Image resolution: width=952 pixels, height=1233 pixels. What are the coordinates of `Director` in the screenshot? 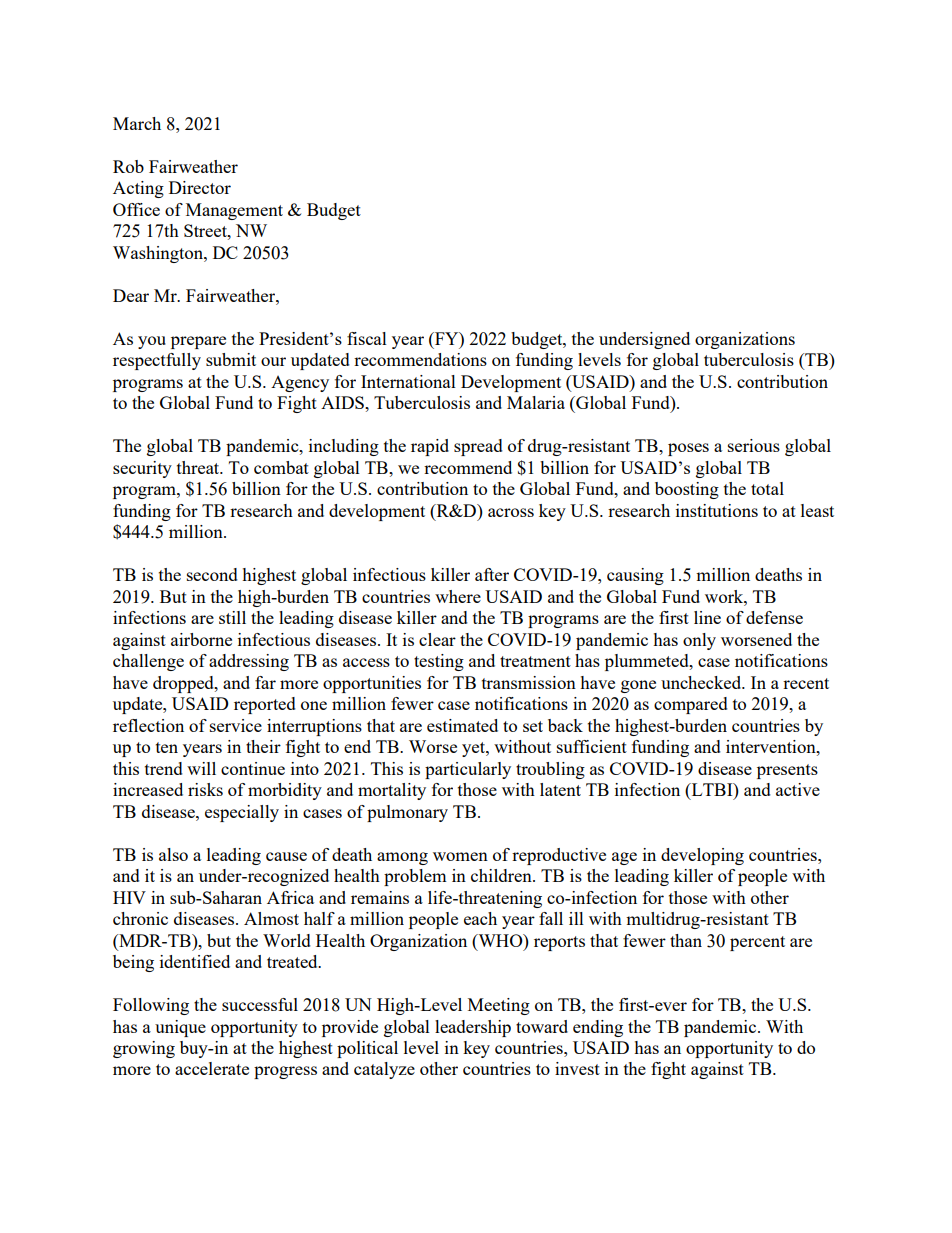 It's located at (200, 187).
